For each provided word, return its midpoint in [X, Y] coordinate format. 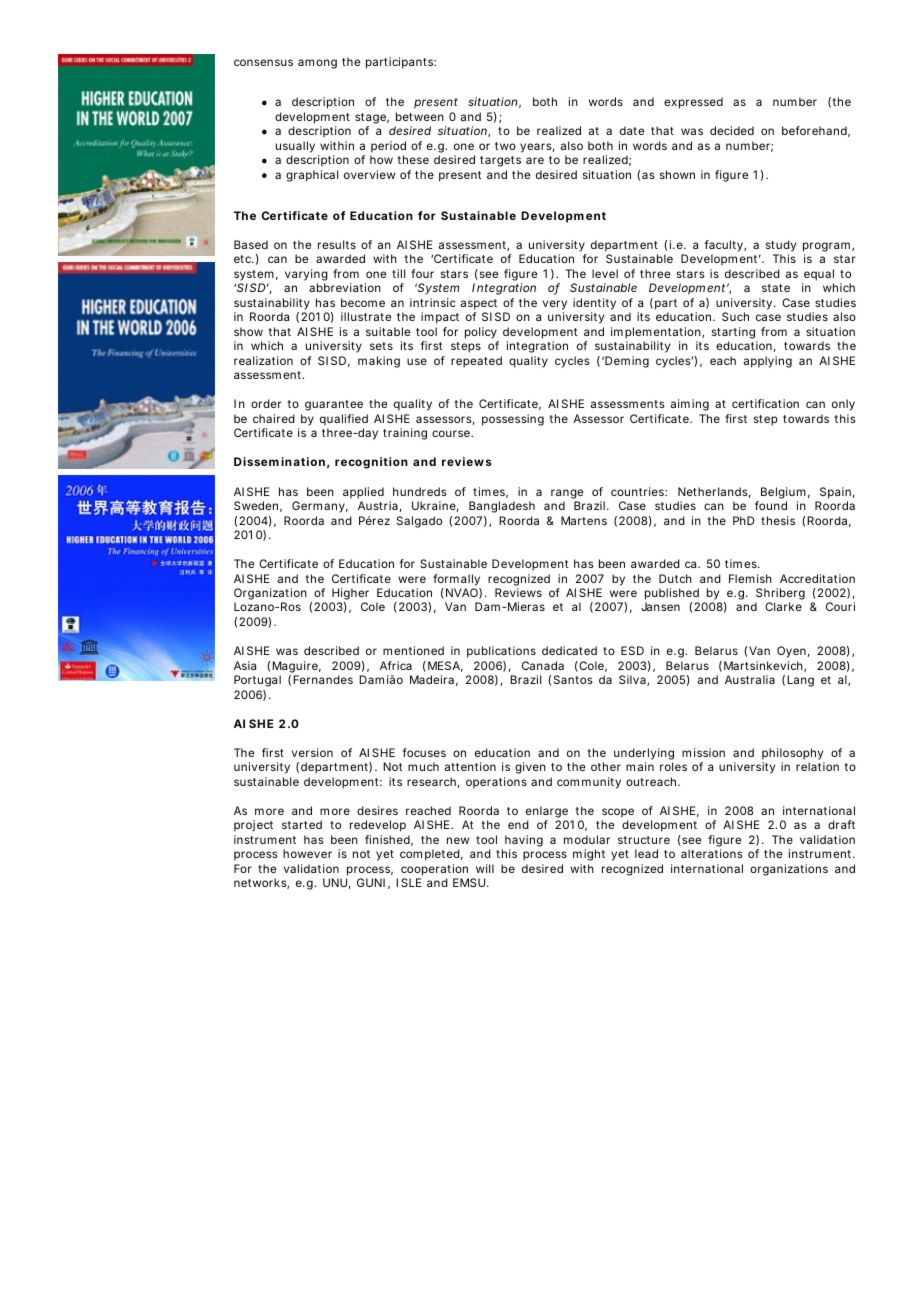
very [555, 305]
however [307, 853]
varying [306, 275]
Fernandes [323, 679]
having [524, 842]
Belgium [783, 493]
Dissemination [279, 461]
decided [732, 130]
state [776, 288]
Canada [543, 665]
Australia [750, 679]
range [567, 494]
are [535, 160]
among [317, 64]
